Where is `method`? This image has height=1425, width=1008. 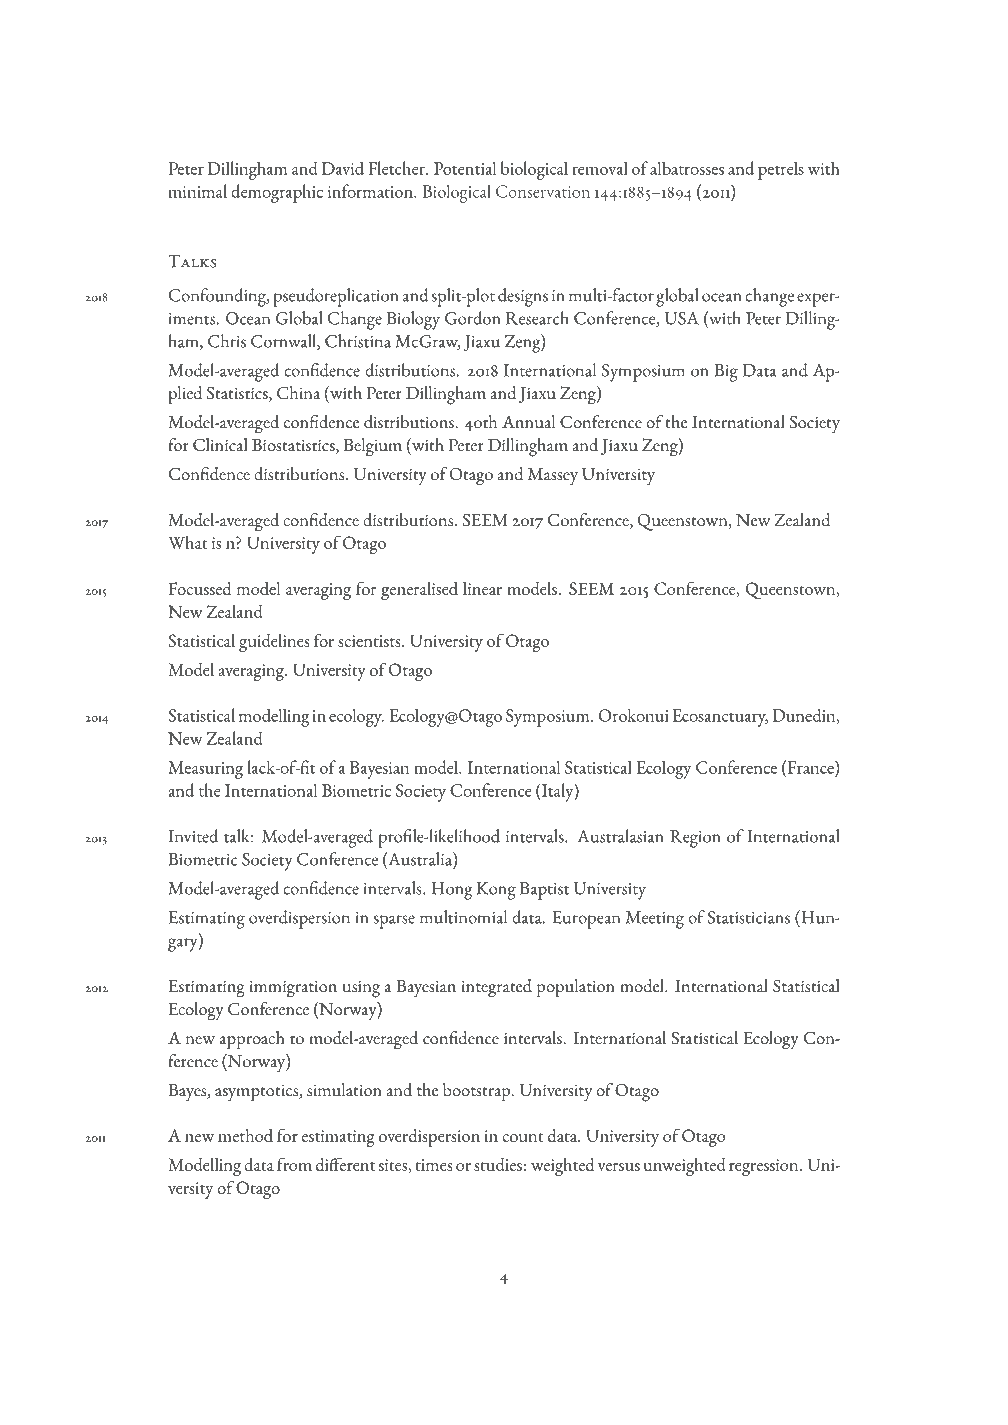 method is located at coordinates (245, 1135).
